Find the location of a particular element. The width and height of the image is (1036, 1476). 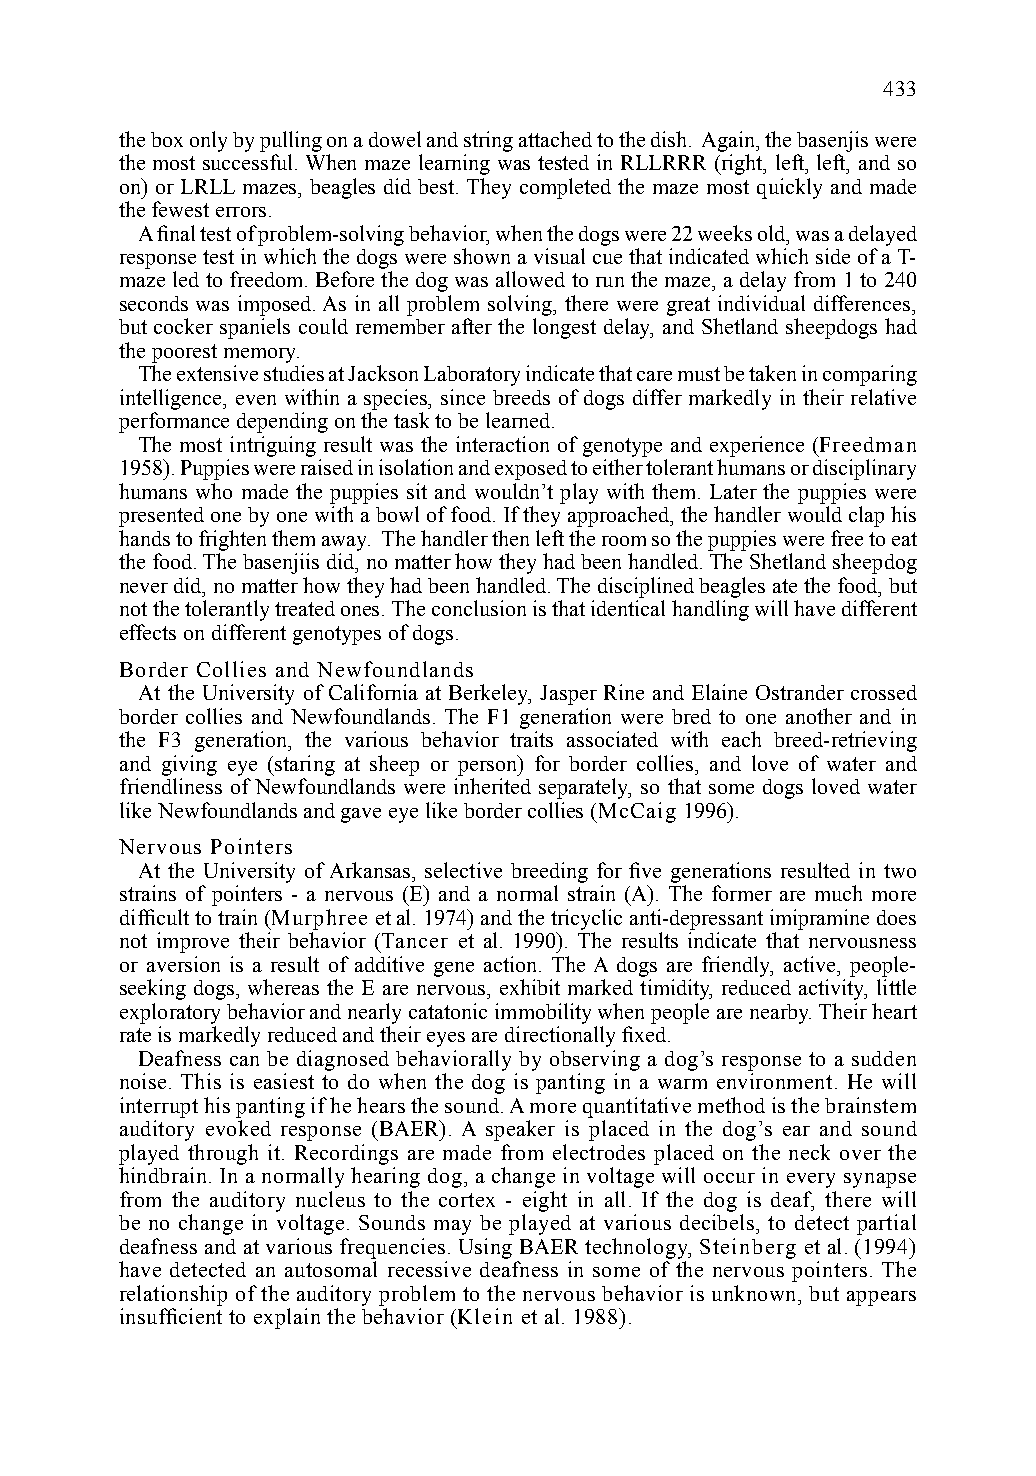

completed is located at coordinates (565, 188).
